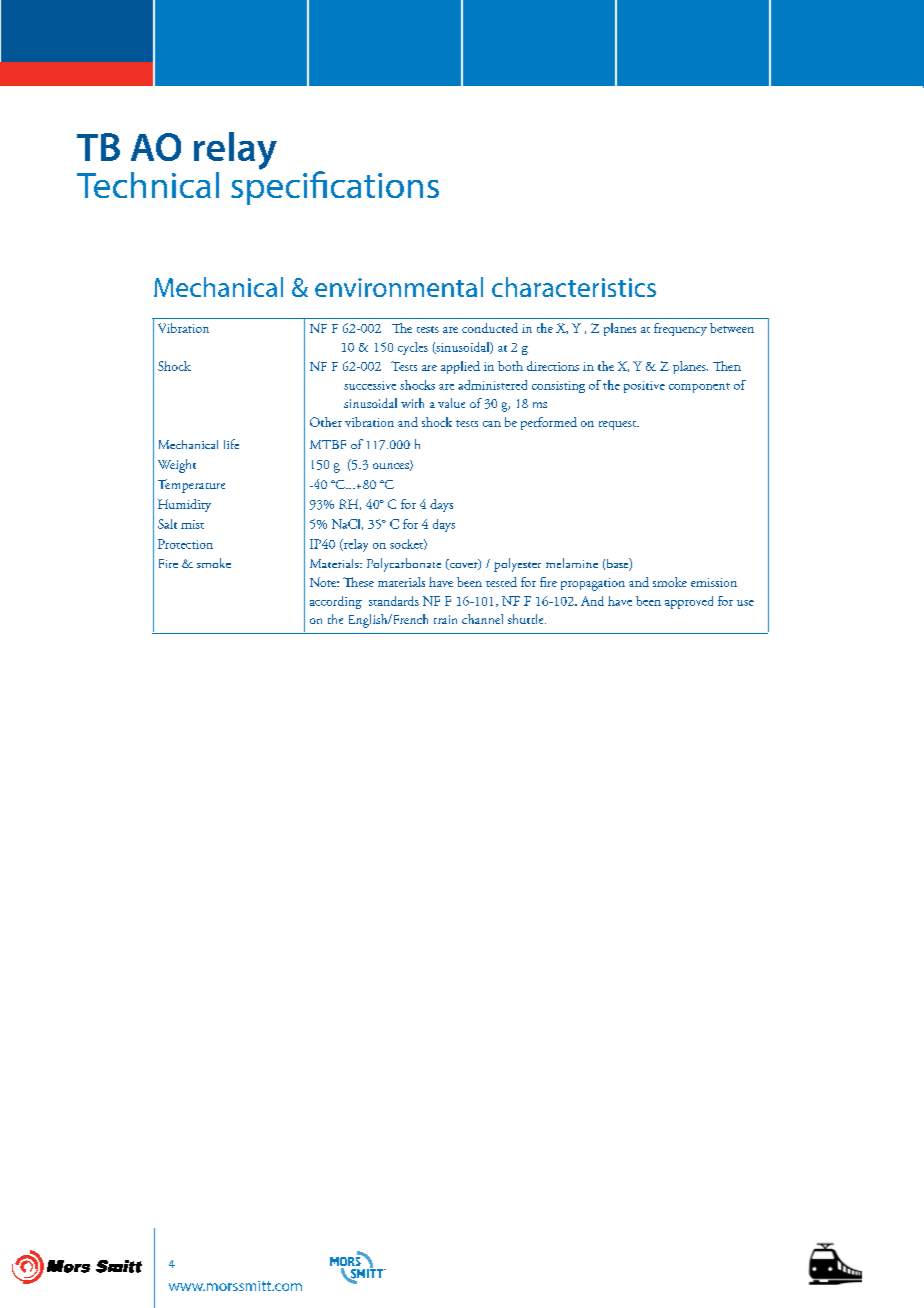 This image has height=1308, width=924. What do you see at coordinates (177, 466) in the image?
I see `Weight` at bounding box center [177, 466].
